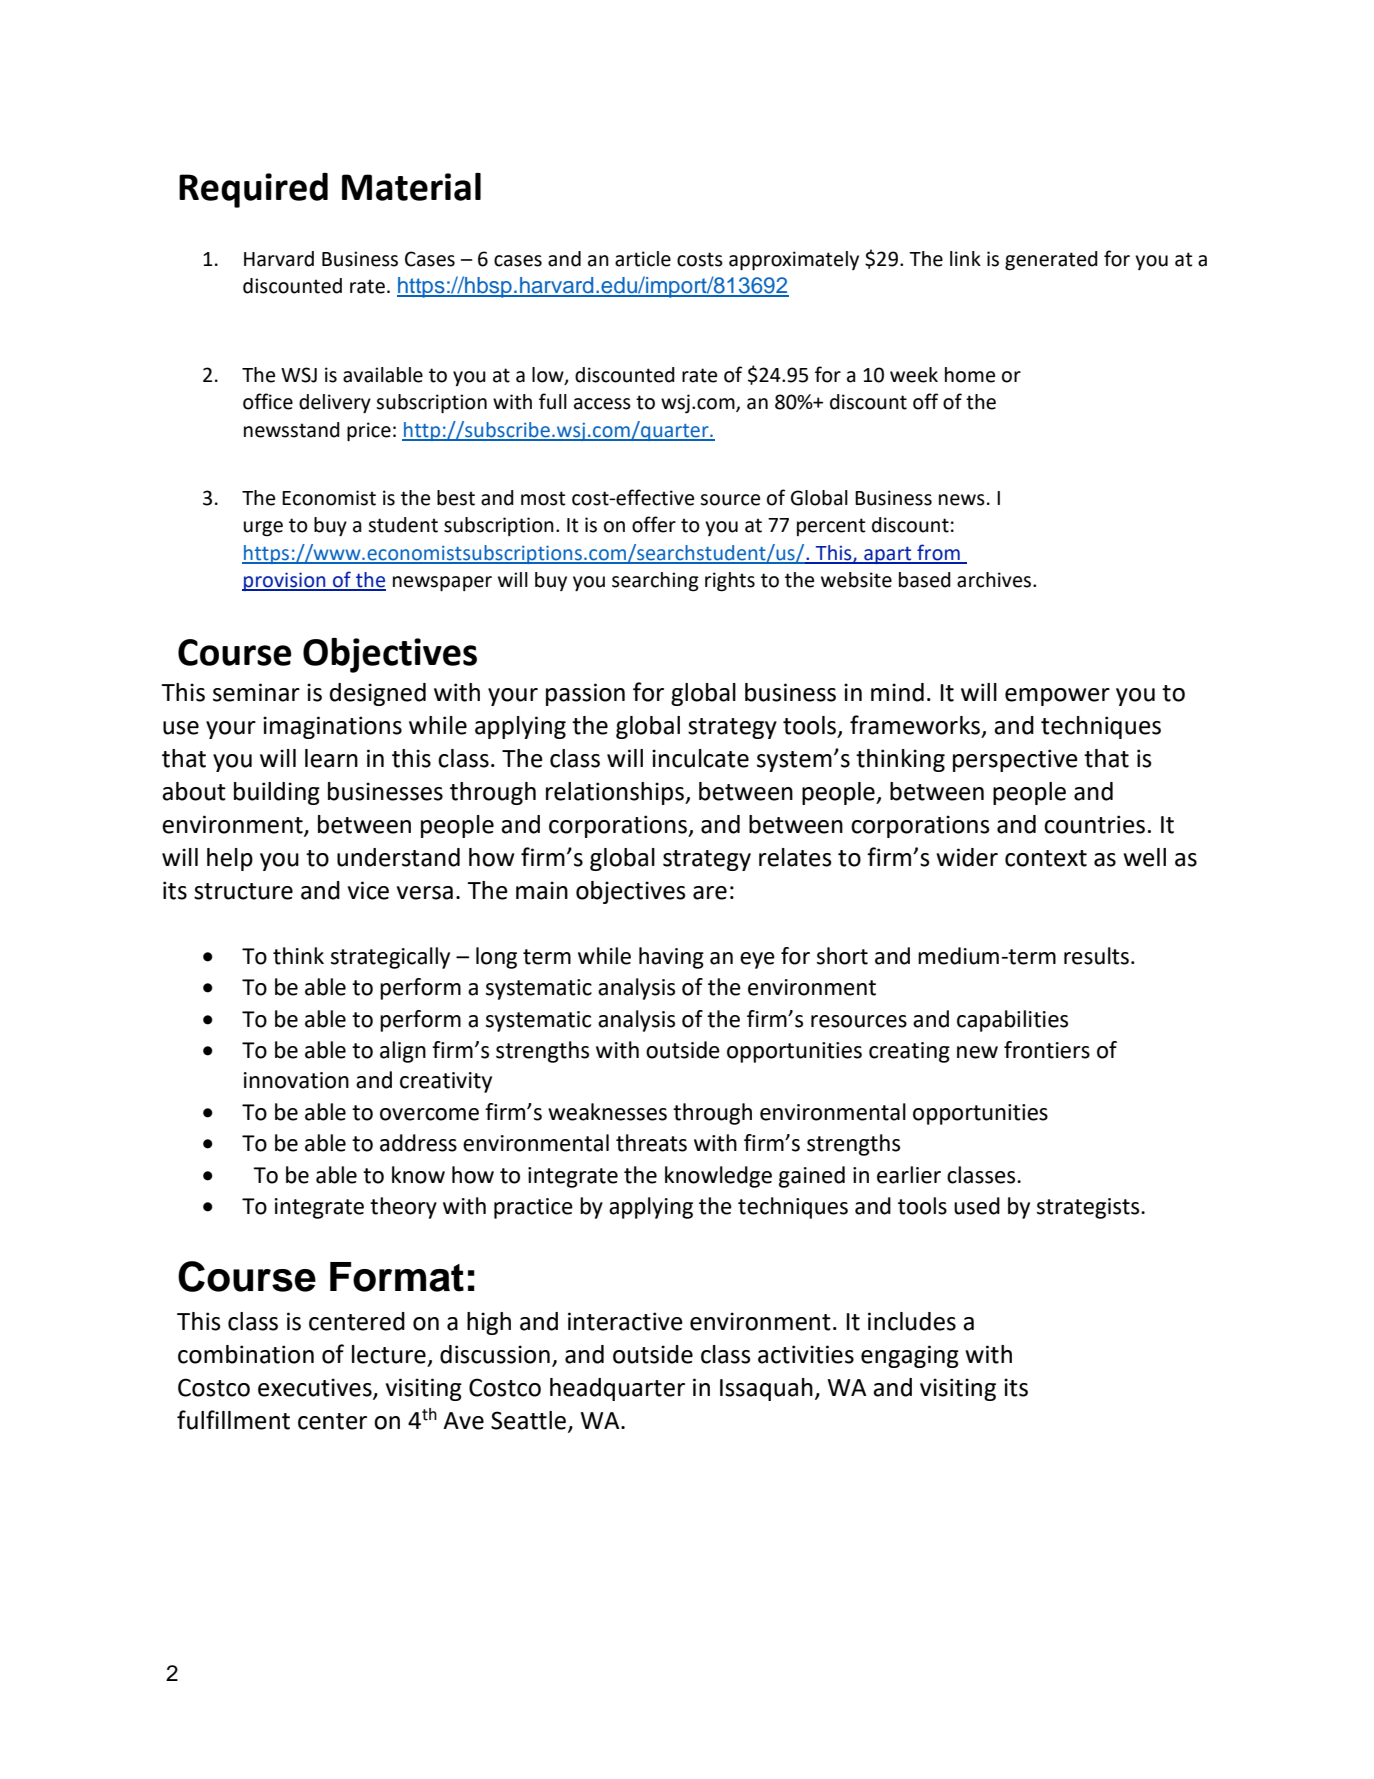 The height and width of the image is (1779, 1374). Describe the element at coordinates (995, 580) in the image. I see `archives` at that location.
